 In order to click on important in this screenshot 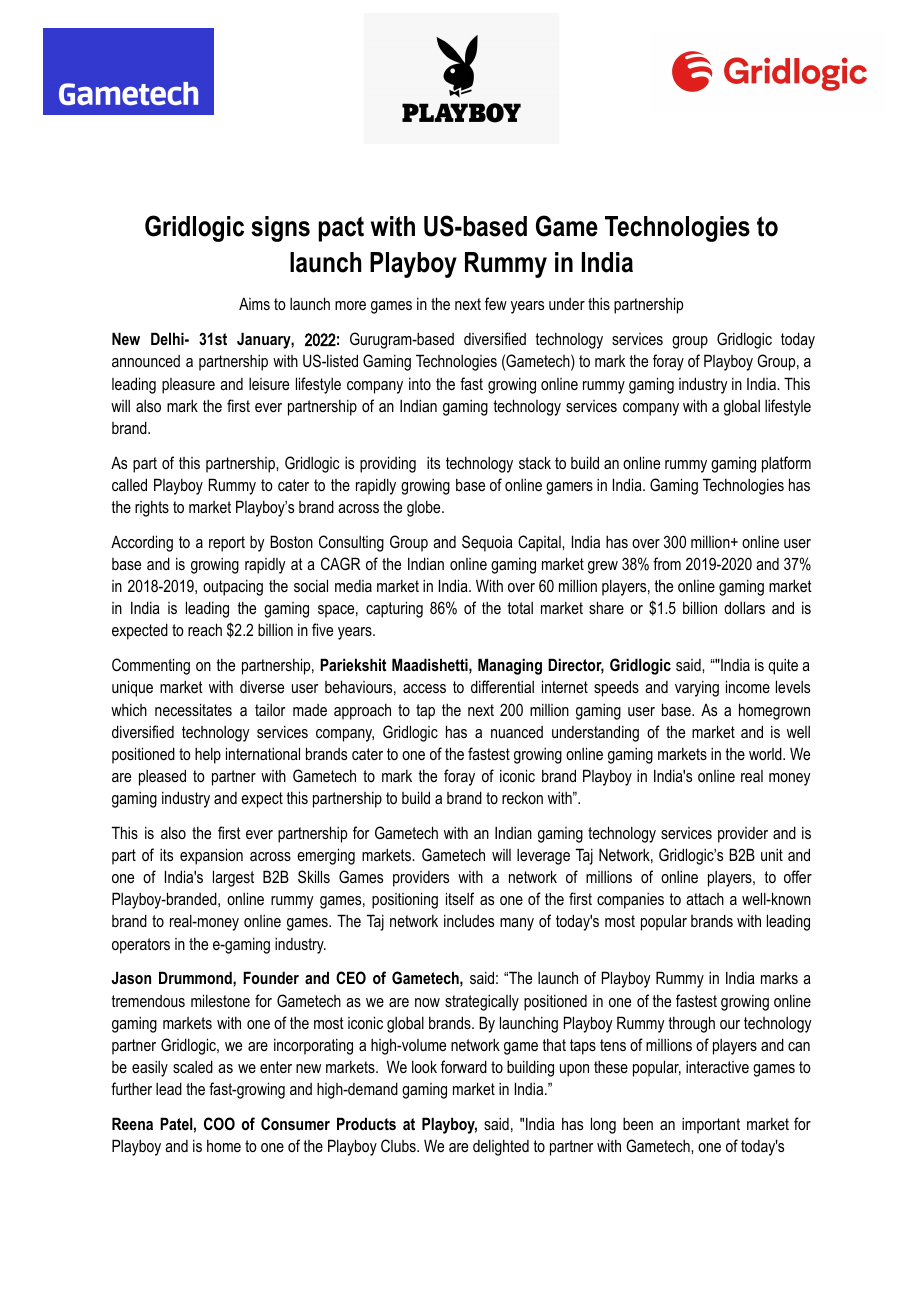, I will do `click(711, 1126)`.
